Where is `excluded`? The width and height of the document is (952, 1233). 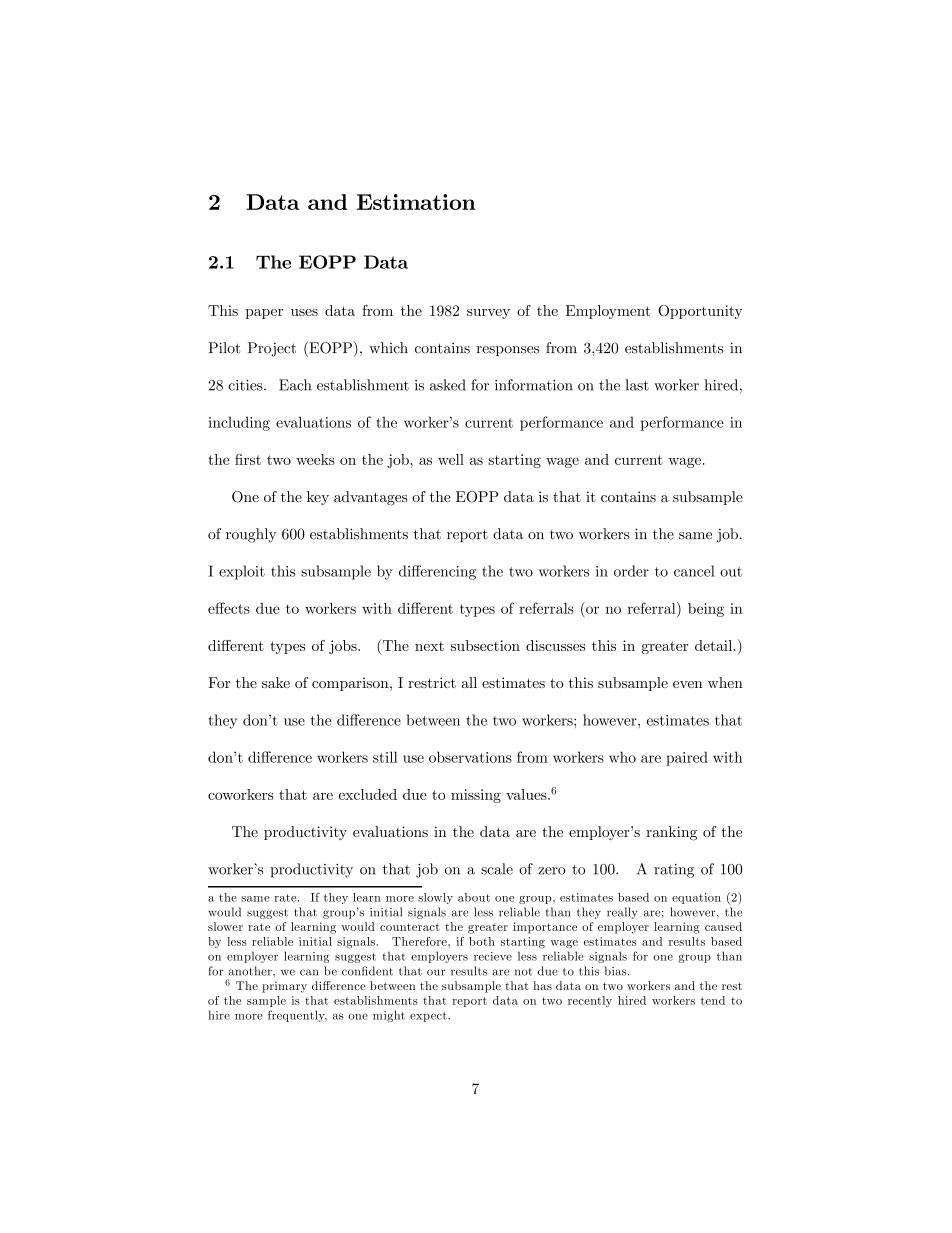 excluded is located at coordinates (368, 794).
